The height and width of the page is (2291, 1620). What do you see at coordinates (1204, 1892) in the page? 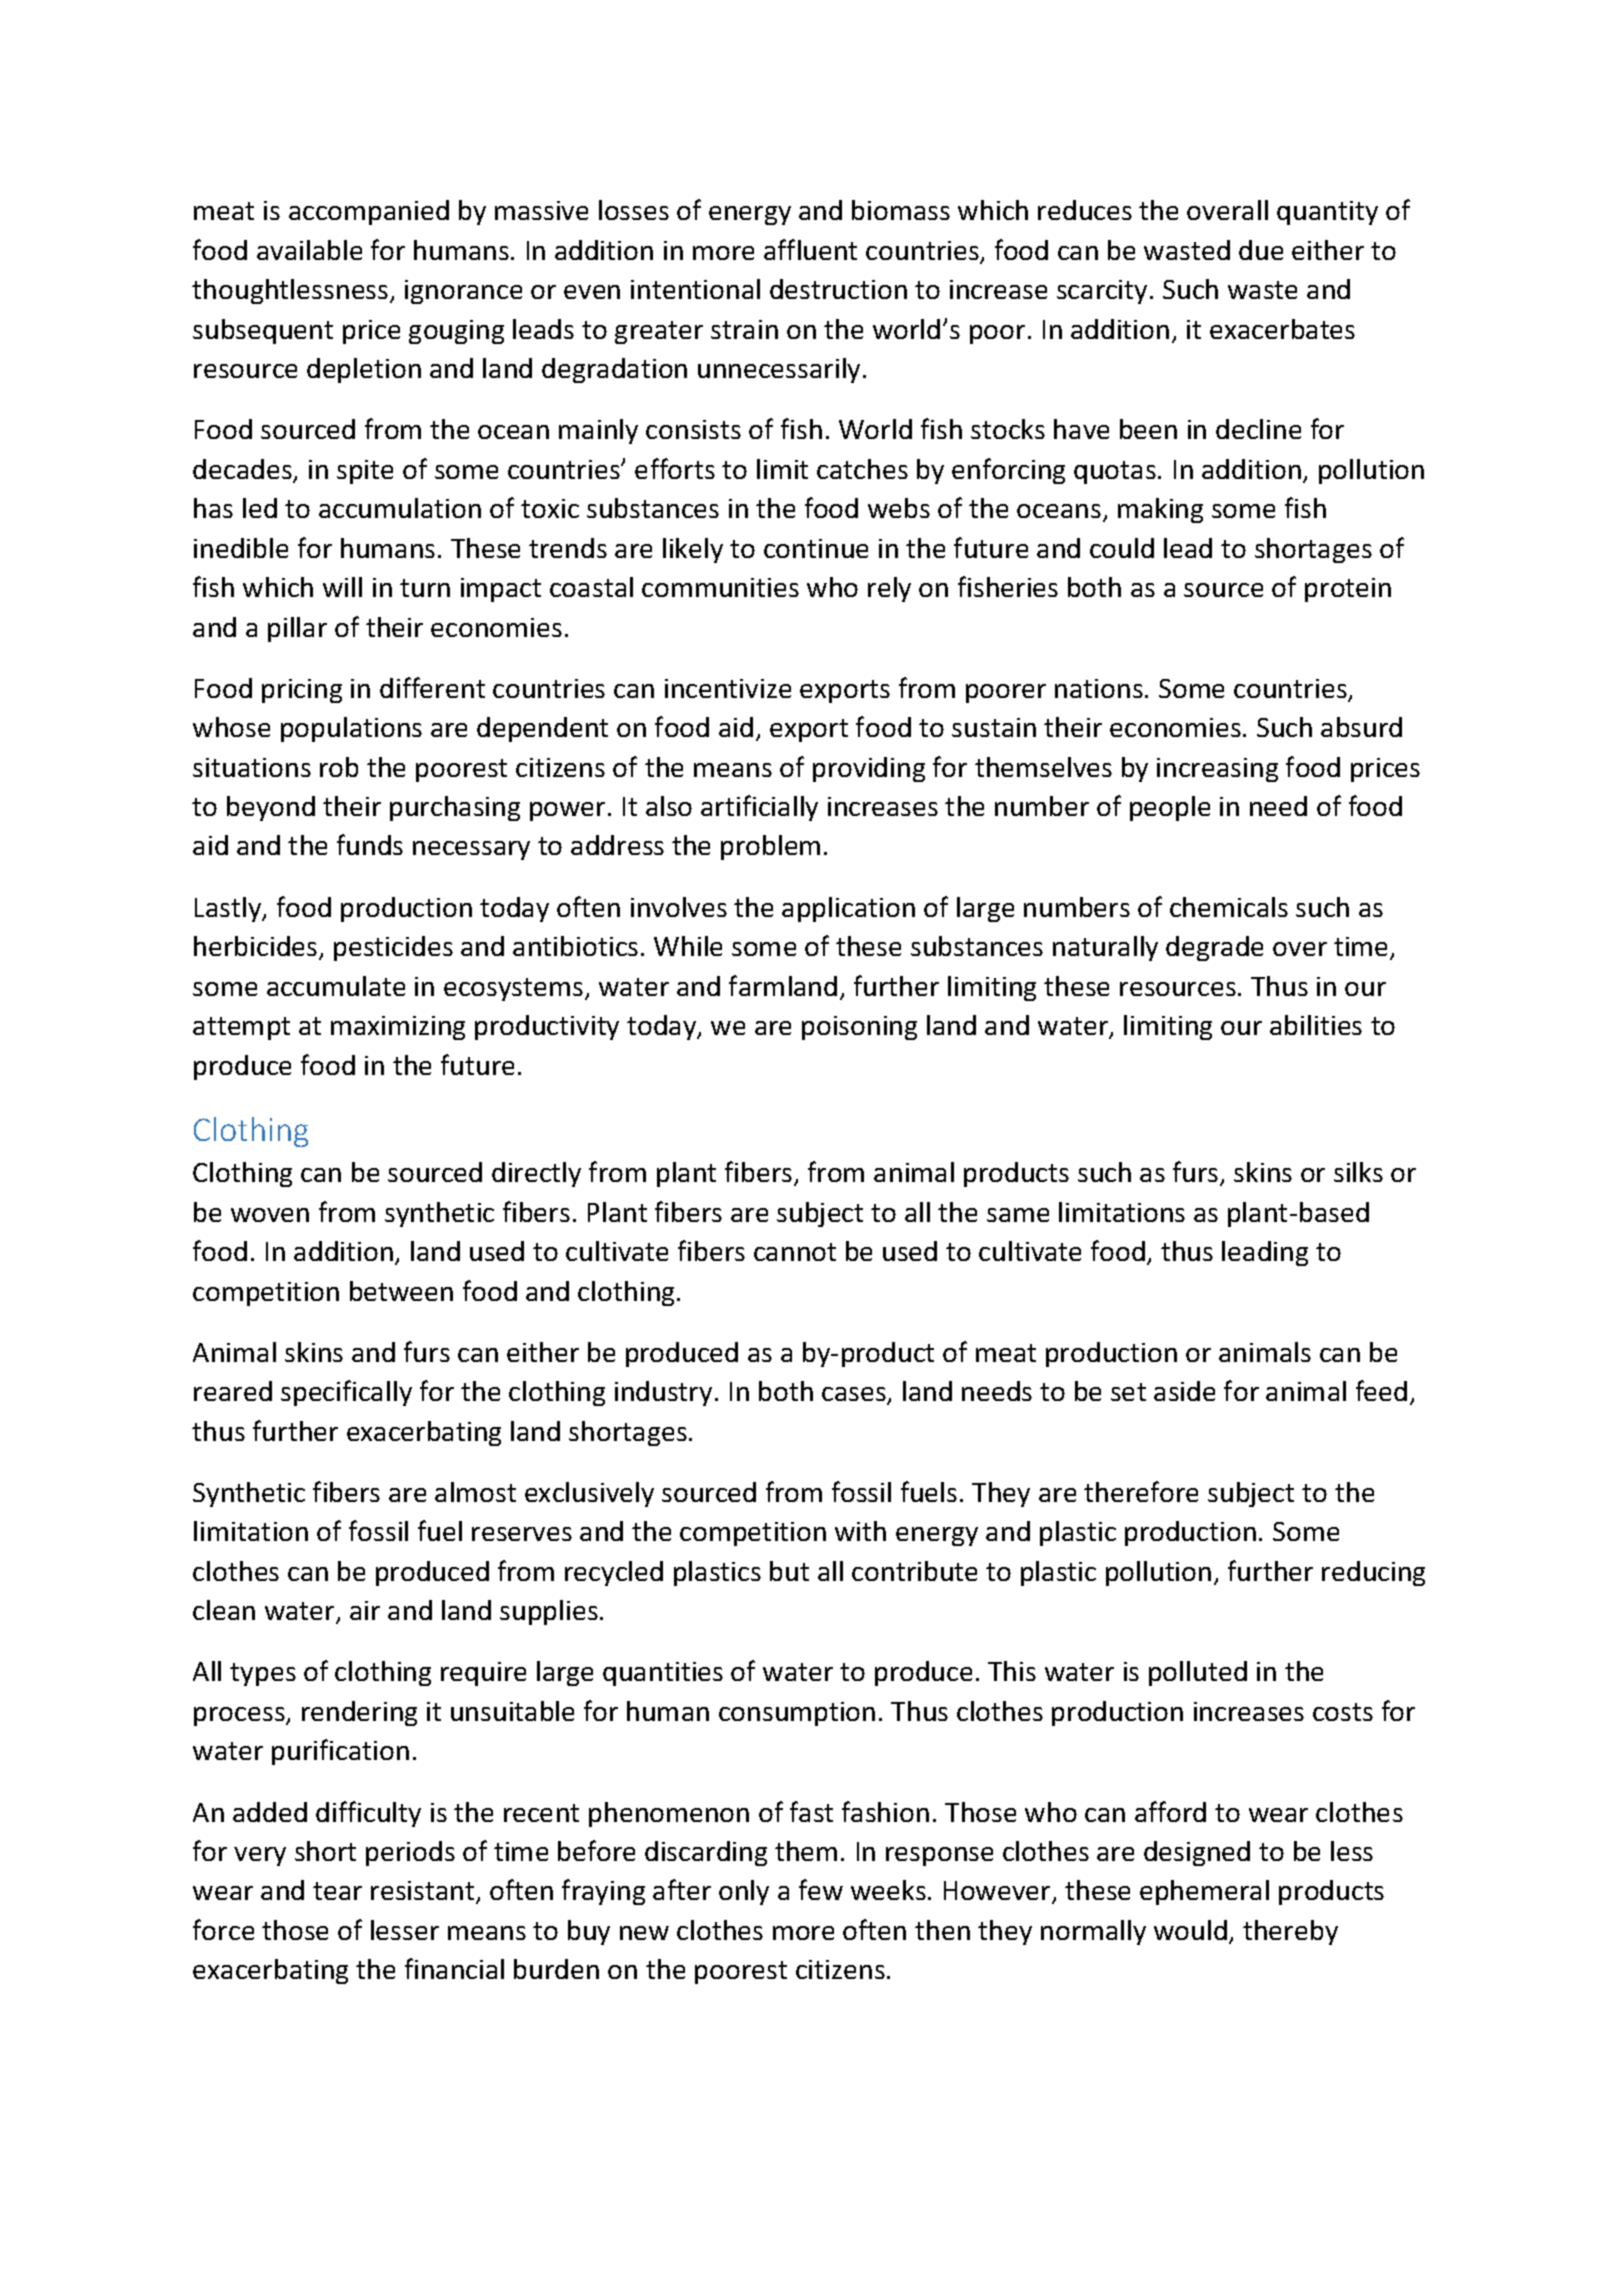
I see `ephemeral` at bounding box center [1204, 1892].
